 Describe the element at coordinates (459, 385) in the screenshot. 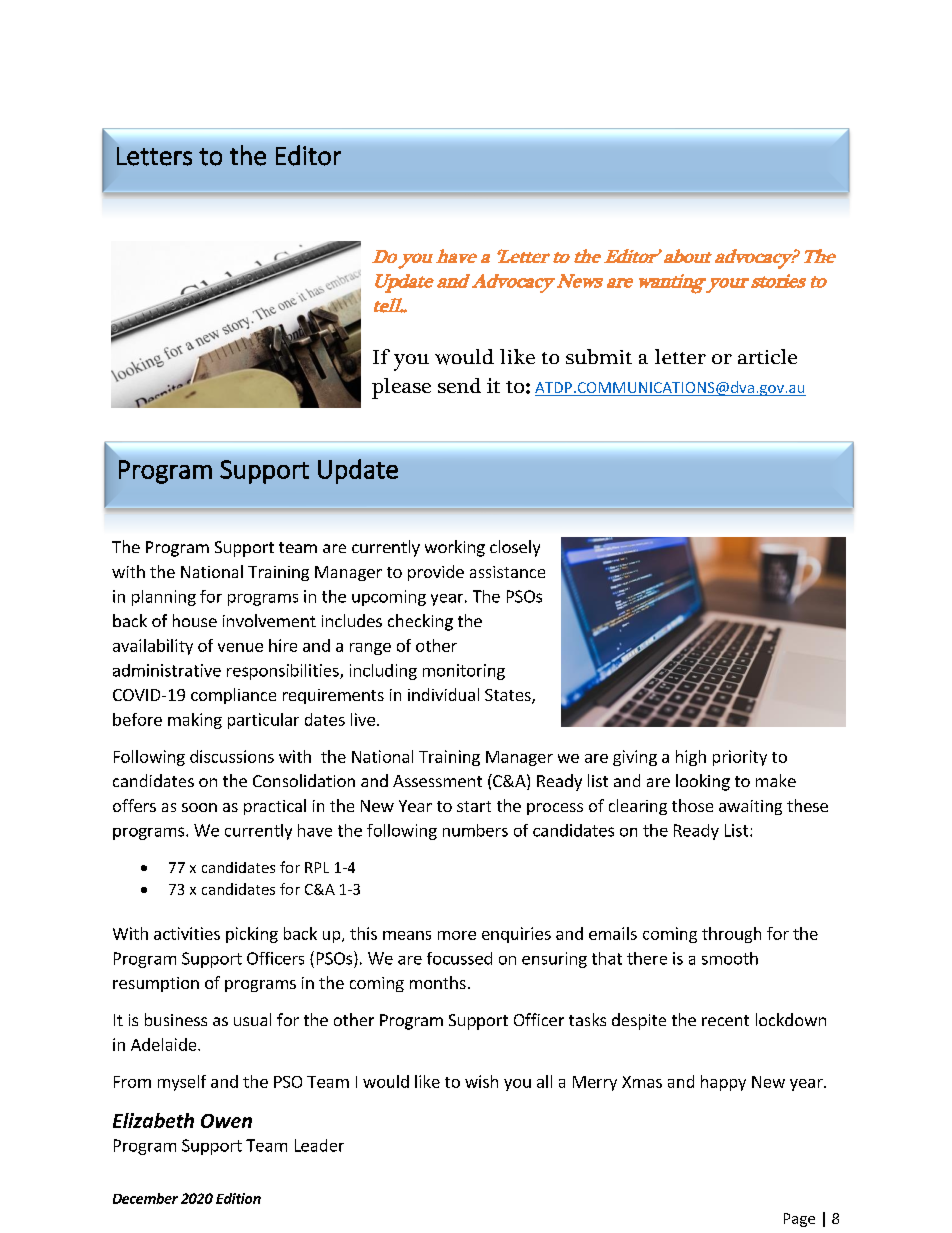

I see `send` at that location.
